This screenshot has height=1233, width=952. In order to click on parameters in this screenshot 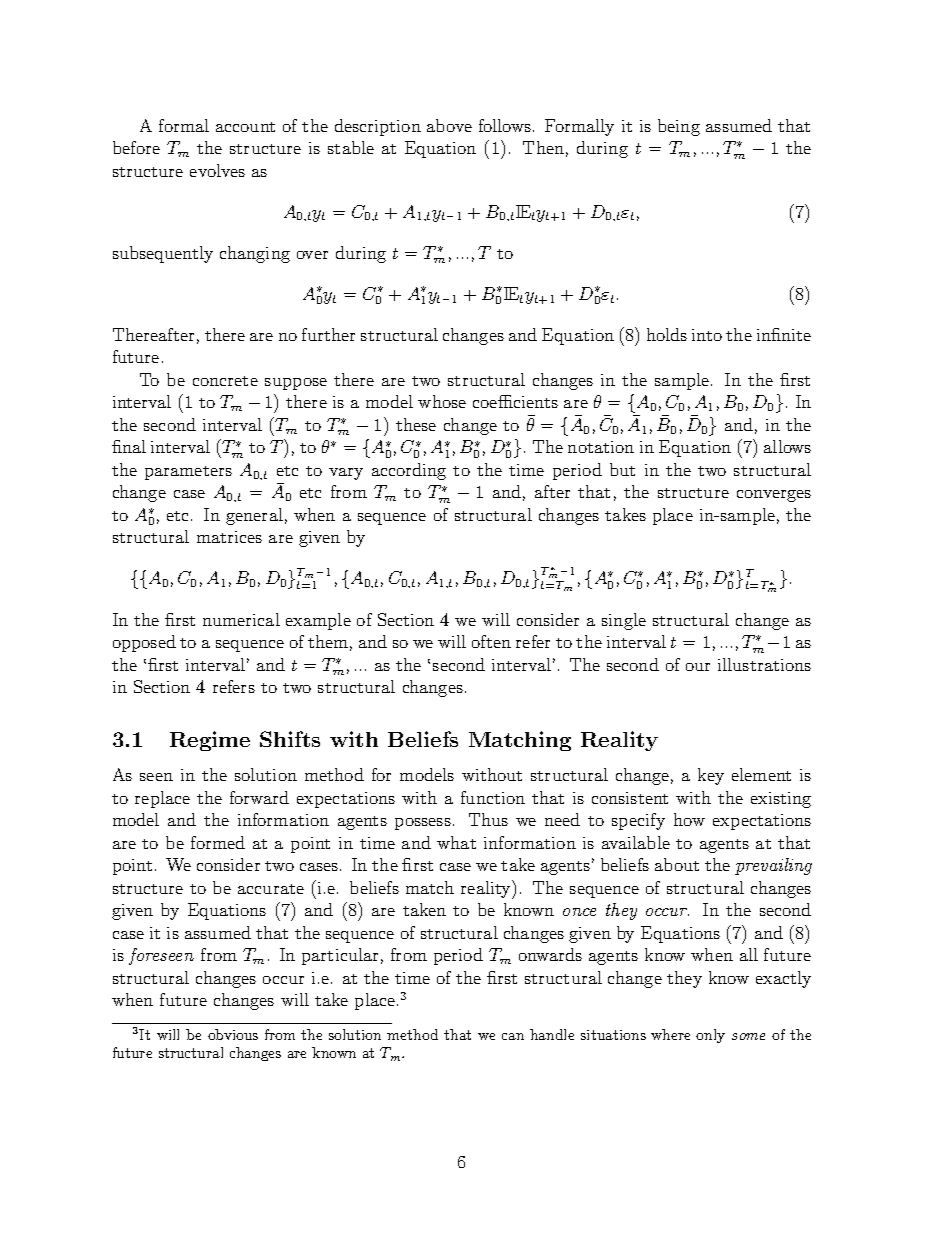, I will do `click(188, 473)`.
